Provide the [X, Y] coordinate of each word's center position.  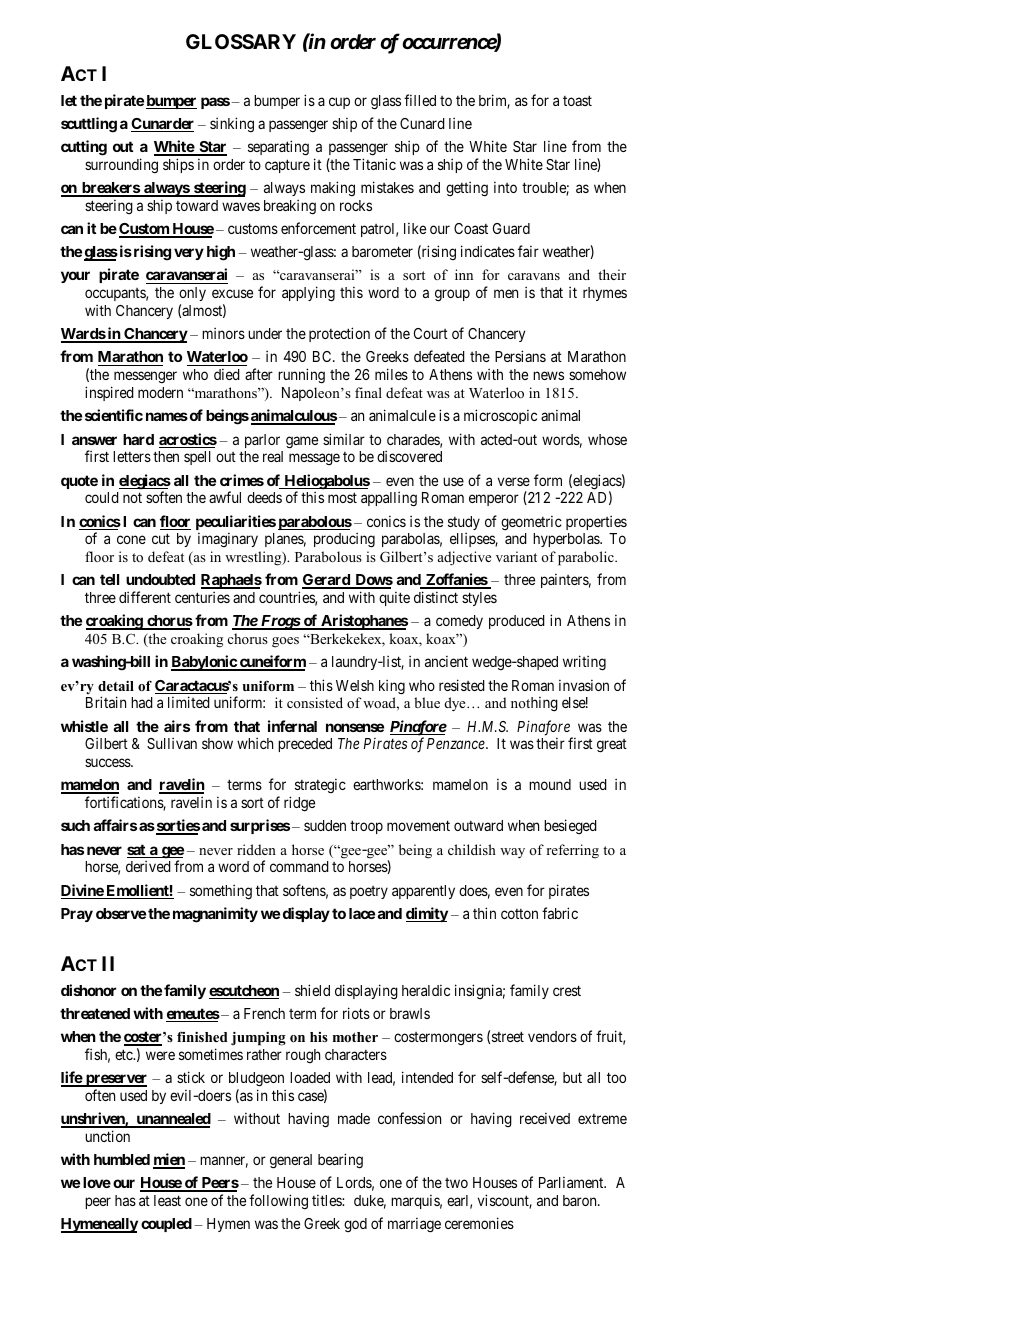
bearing [340, 1161]
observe [121, 913]
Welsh [355, 685]
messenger [144, 379]
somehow [597, 374]
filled [420, 100]
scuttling [89, 125]
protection [339, 334]
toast [577, 100]
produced [517, 622]
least [167, 1200]
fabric [560, 913]
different [145, 597]
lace [362, 913]
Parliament [572, 1182]
